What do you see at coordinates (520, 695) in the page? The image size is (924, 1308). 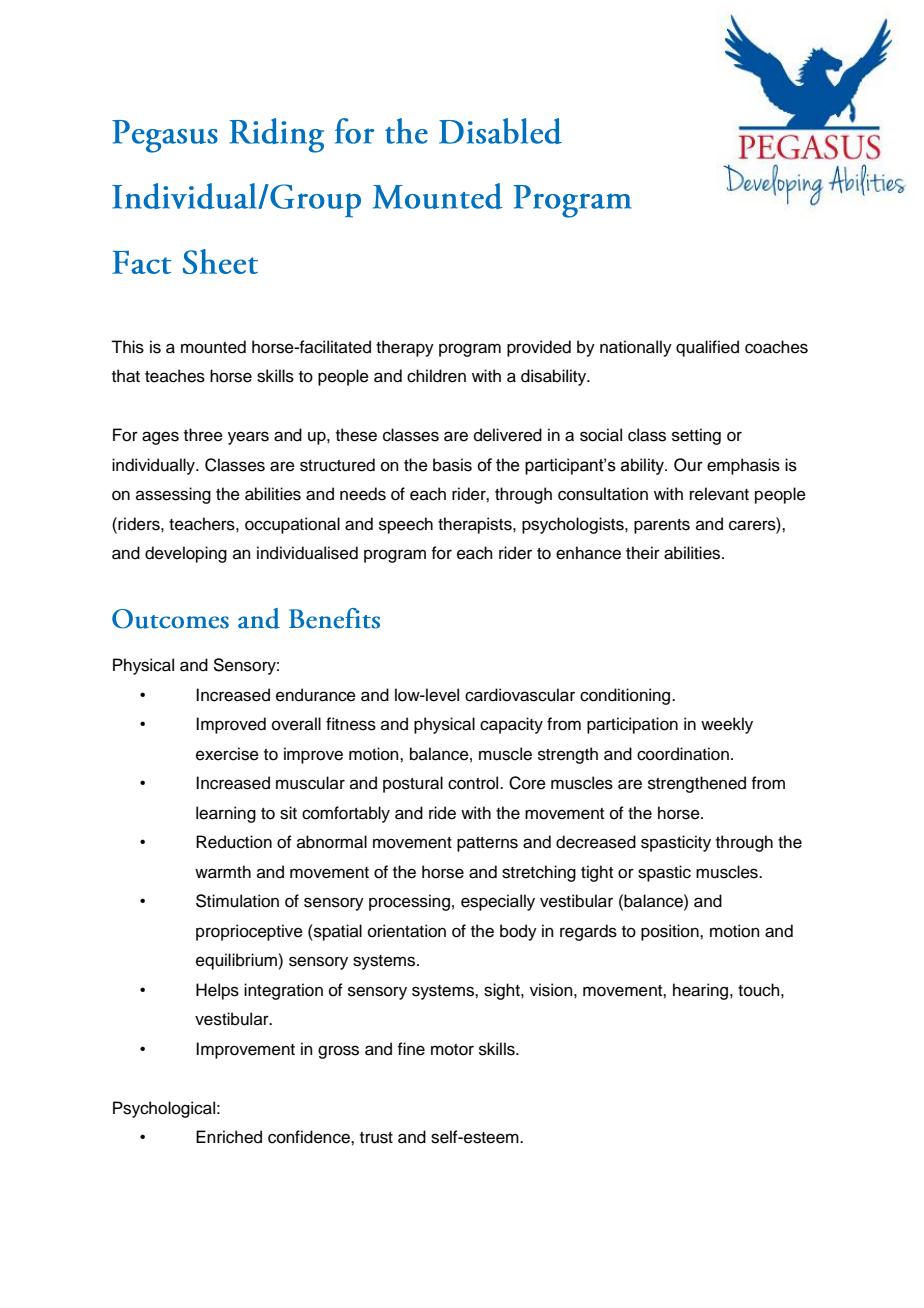 I see `cardiovascular` at bounding box center [520, 695].
